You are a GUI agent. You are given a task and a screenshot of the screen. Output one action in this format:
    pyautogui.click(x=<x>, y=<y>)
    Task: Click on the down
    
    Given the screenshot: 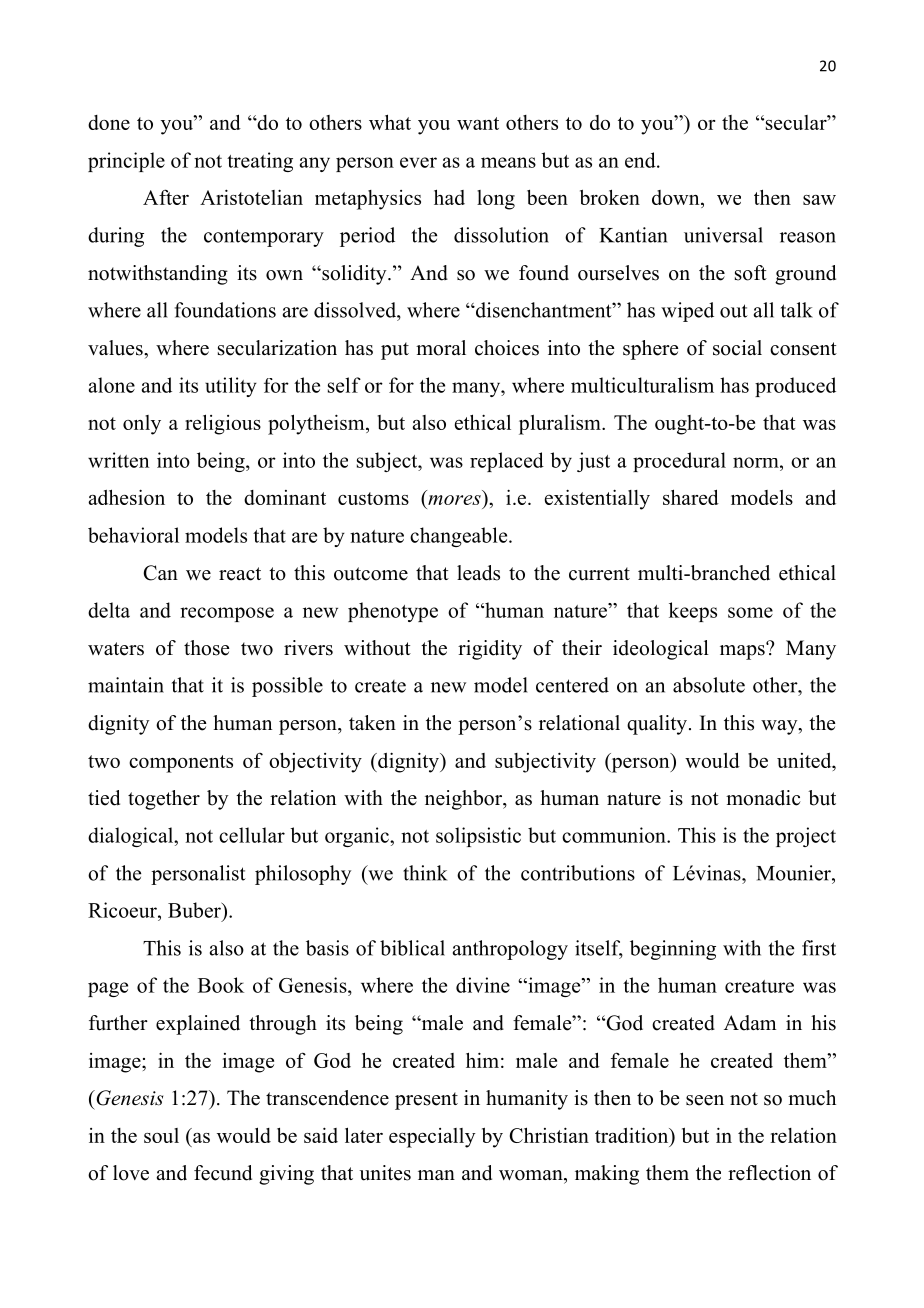 What is the action you would take?
    pyautogui.click(x=677, y=197)
